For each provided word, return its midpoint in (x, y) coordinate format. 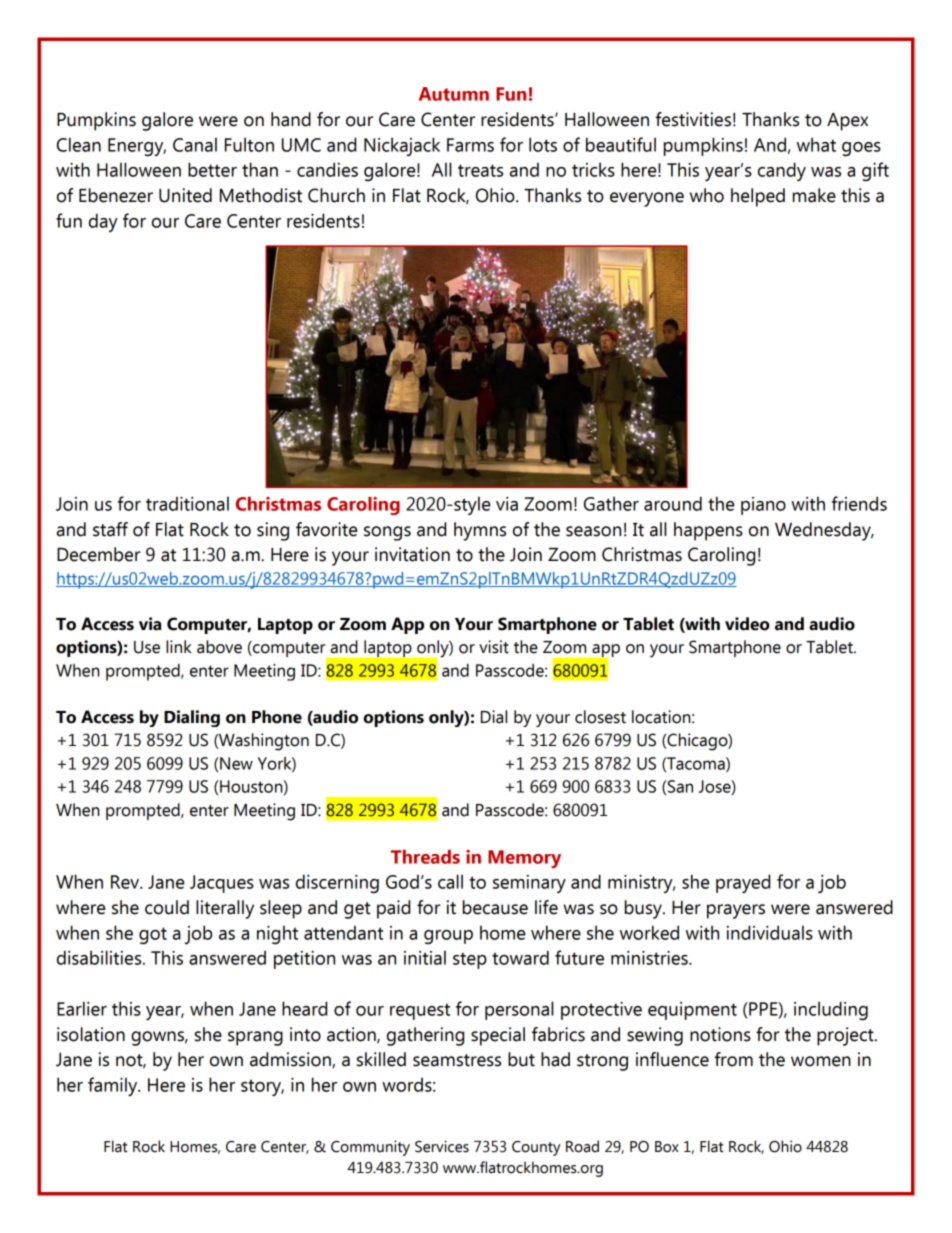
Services (442, 1146)
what (816, 144)
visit (494, 647)
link (179, 646)
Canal (195, 144)
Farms (470, 145)
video (747, 624)
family (114, 1086)
